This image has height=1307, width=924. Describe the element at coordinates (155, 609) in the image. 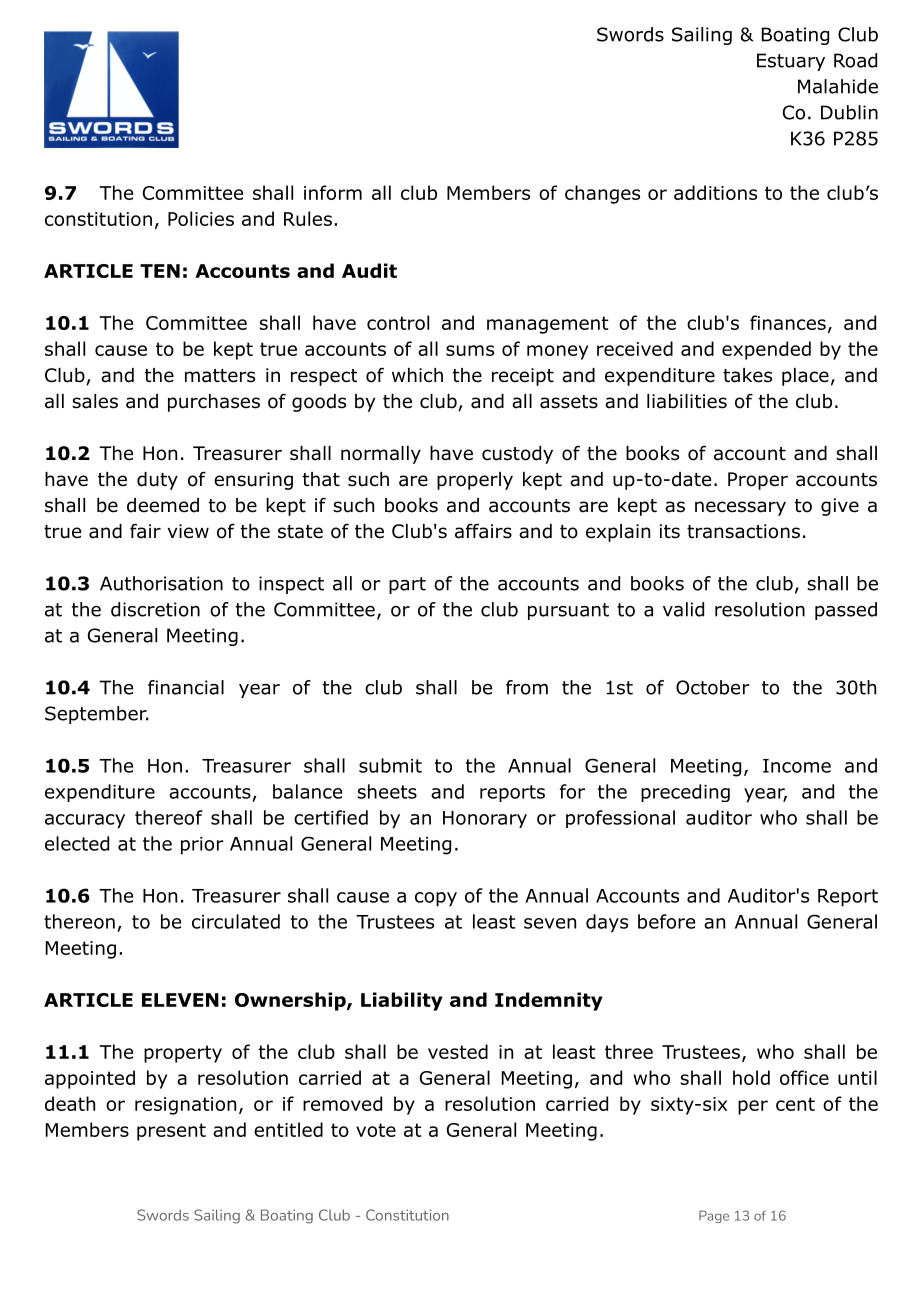

I see `discretion` at that location.
